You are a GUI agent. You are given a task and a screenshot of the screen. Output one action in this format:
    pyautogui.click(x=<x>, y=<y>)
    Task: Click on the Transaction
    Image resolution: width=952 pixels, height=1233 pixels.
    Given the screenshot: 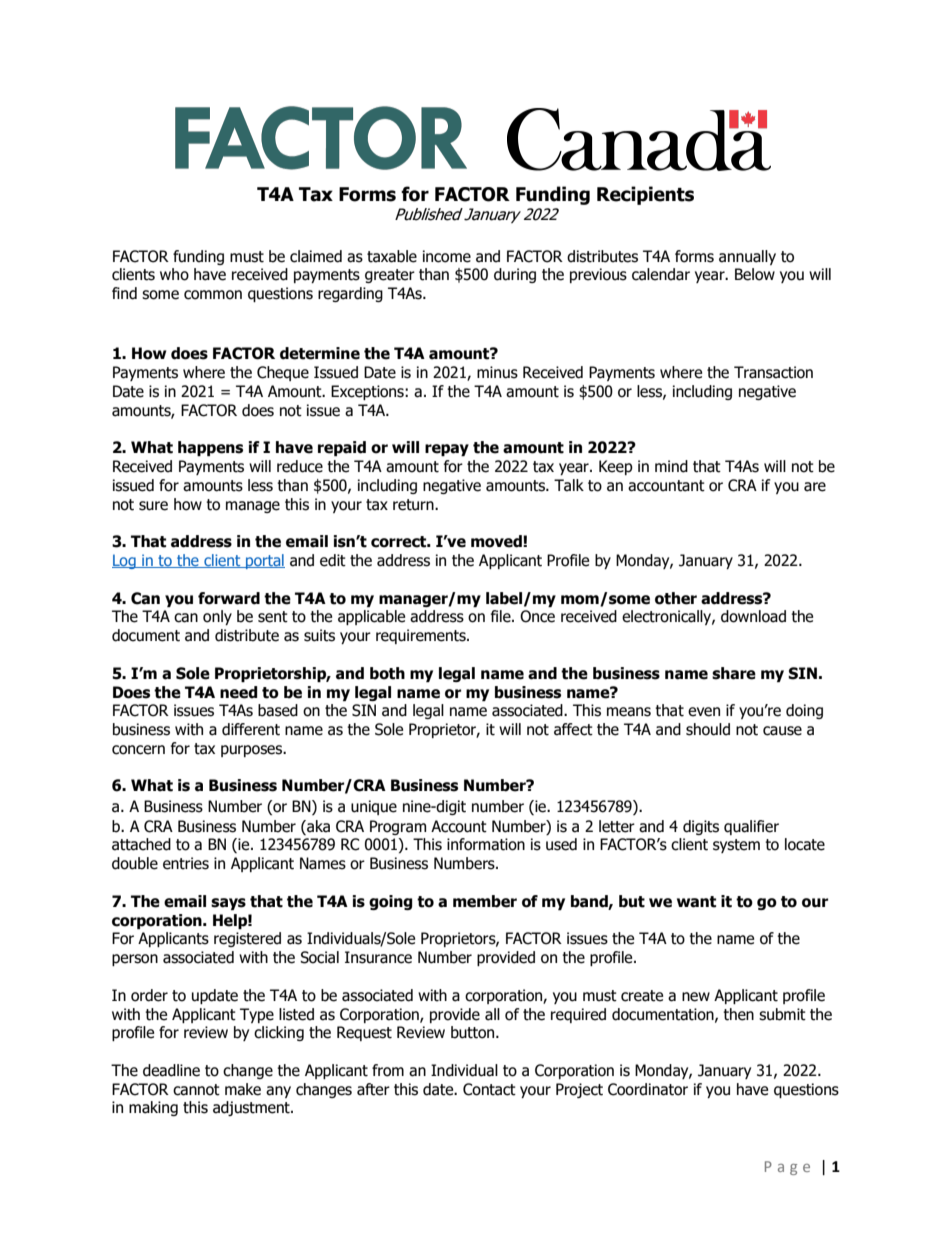 What is the action you would take?
    pyautogui.click(x=773, y=372)
